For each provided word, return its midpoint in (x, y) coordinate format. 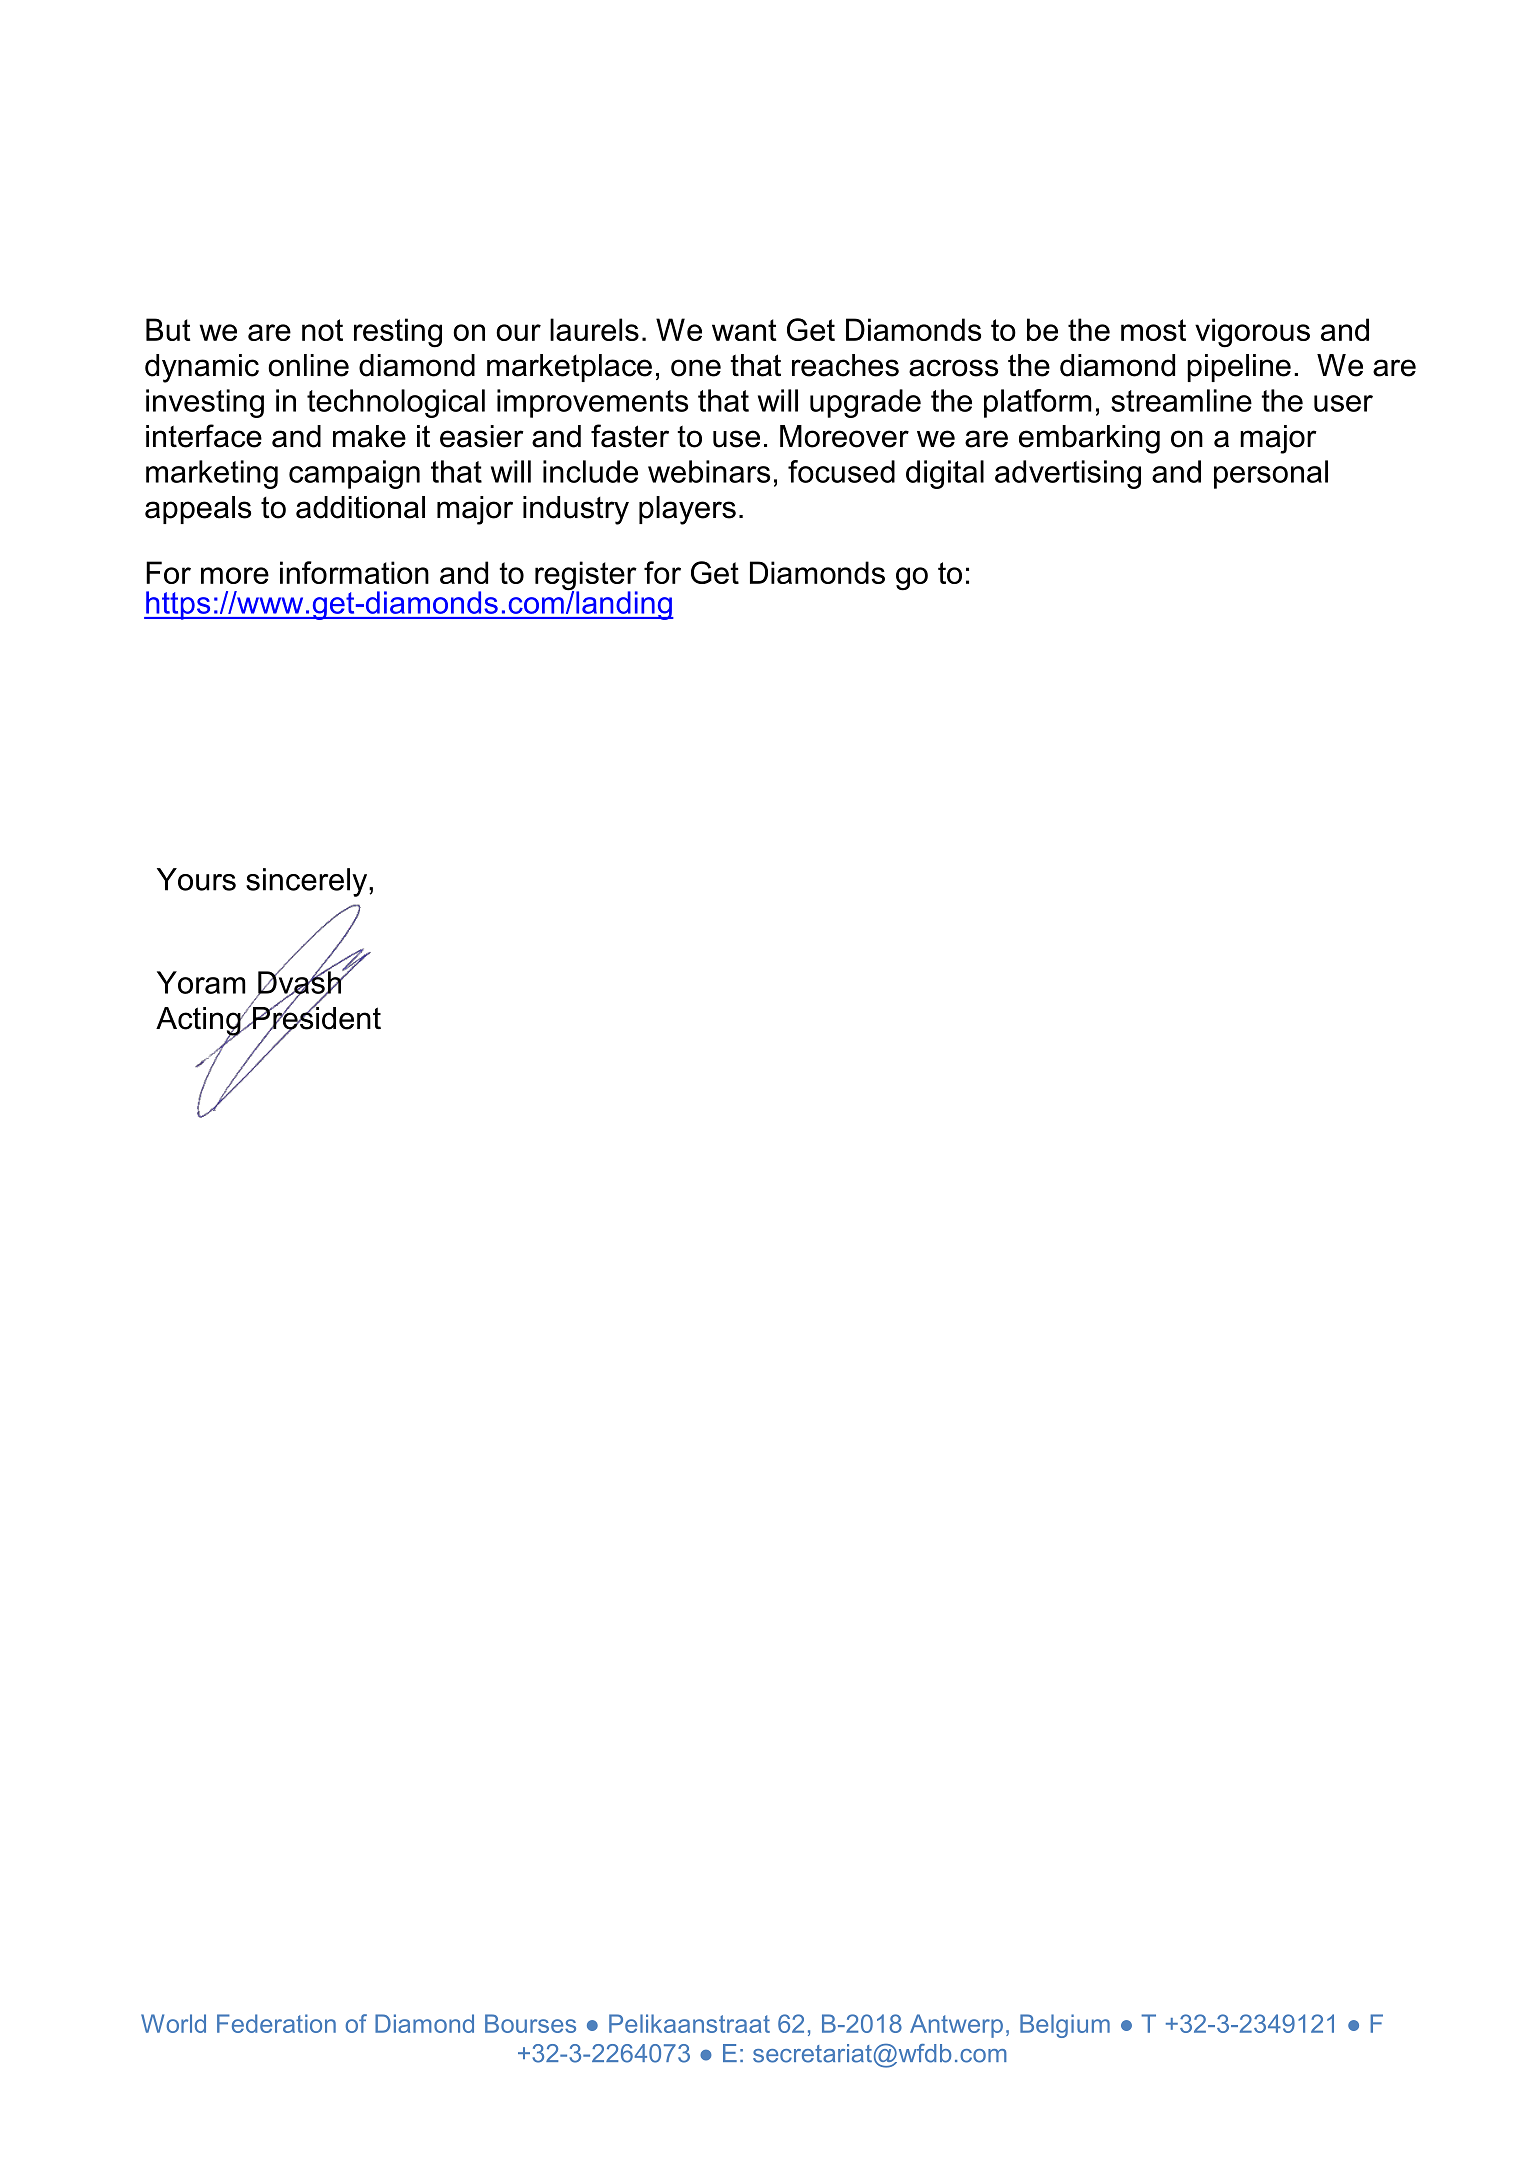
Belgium (1065, 2026)
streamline (1181, 400)
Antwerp (956, 2026)
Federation (276, 2023)
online (308, 365)
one (696, 368)
